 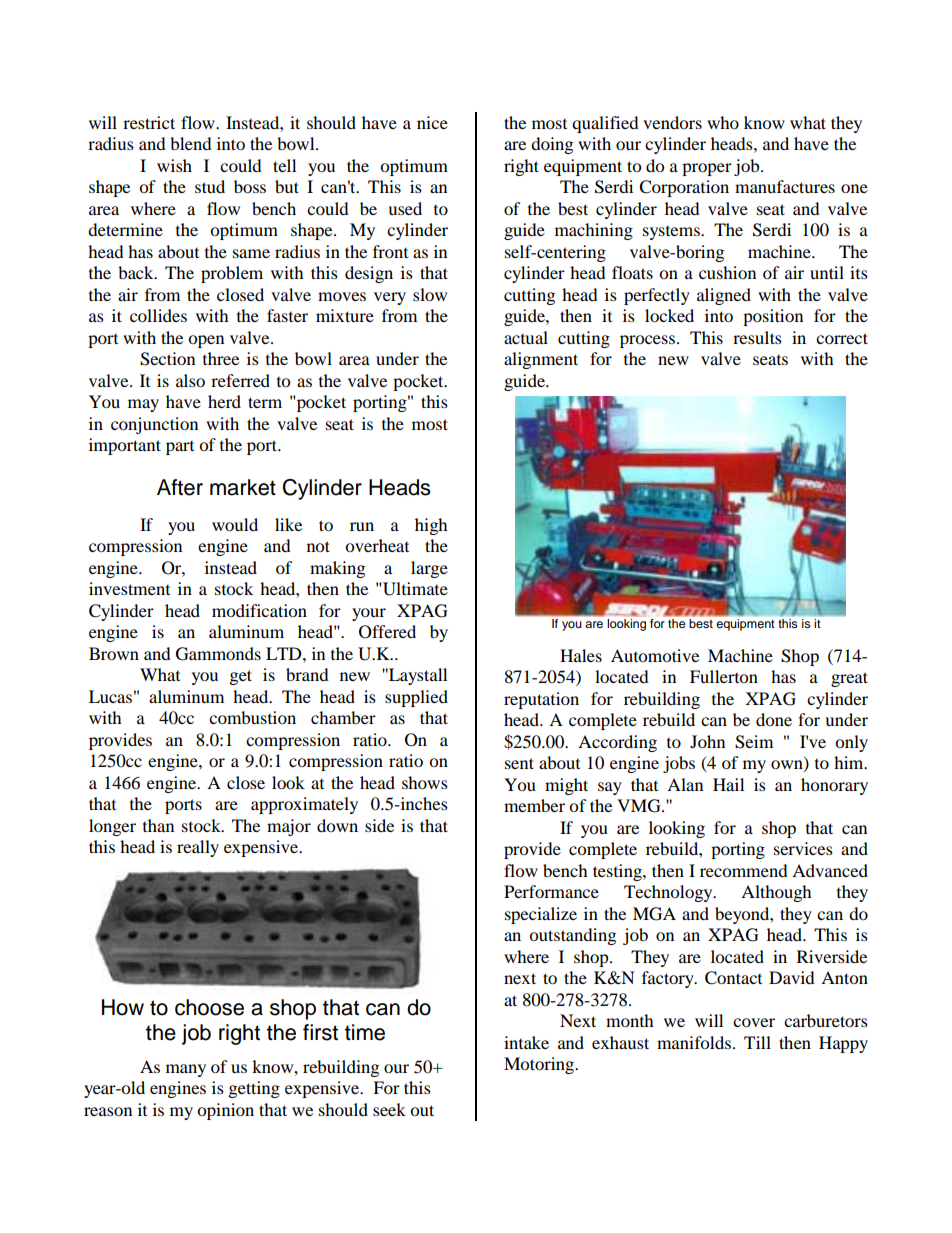 What do you see at coordinates (724, 676) in the screenshot?
I see `Fullerton` at bounding box center [724, 676].
